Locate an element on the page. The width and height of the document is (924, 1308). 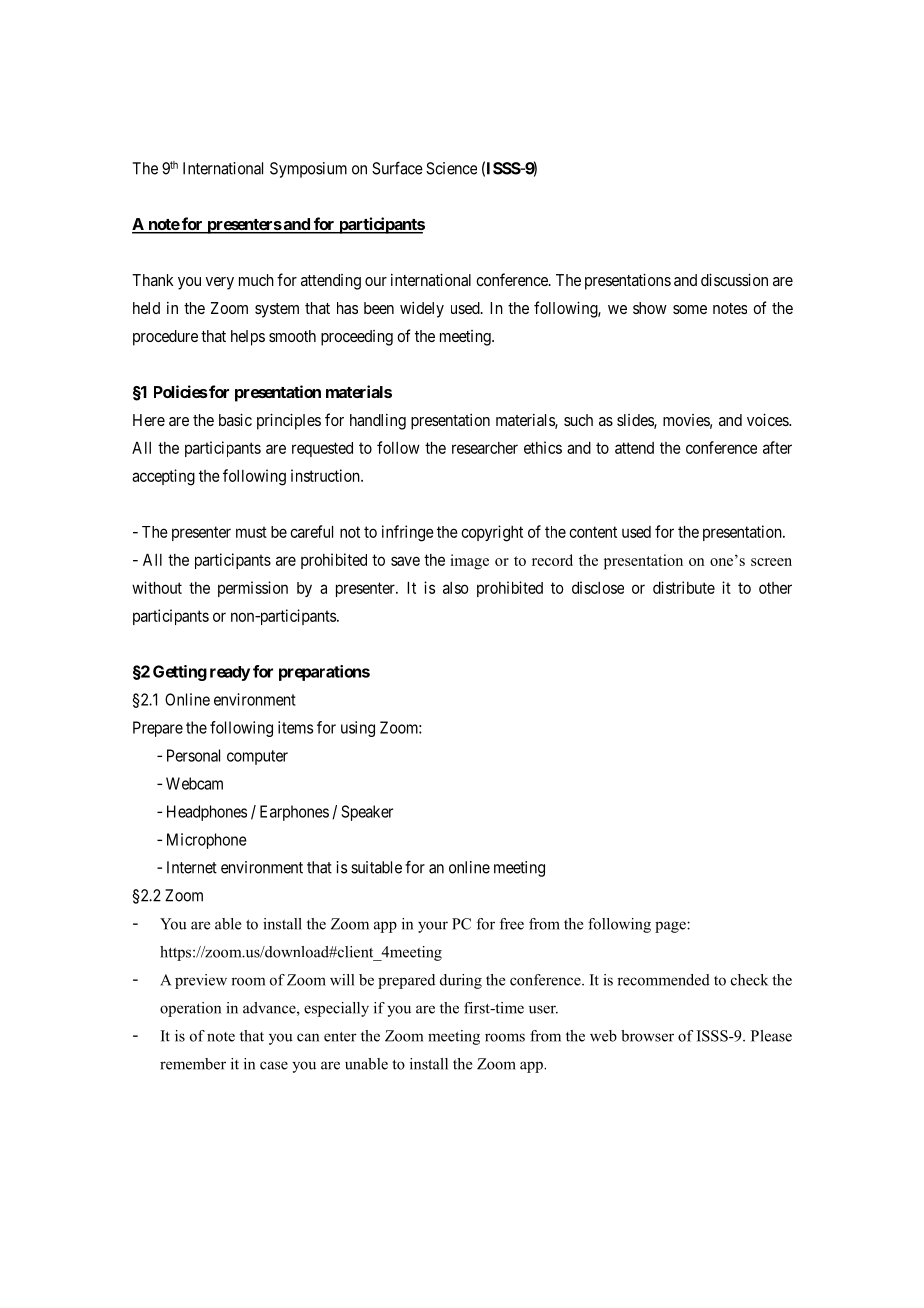
distribute is located at coordinates (684, 587).
